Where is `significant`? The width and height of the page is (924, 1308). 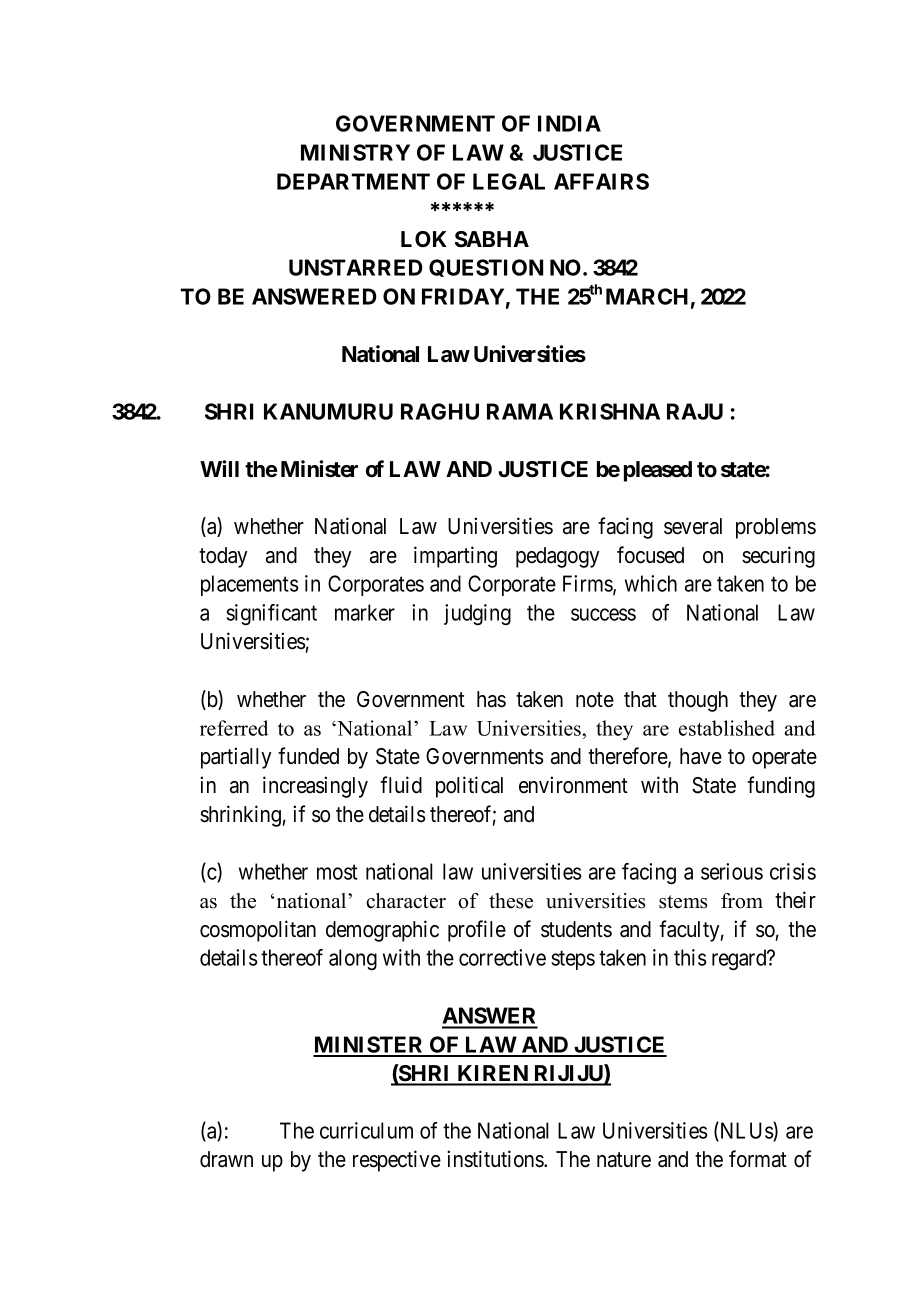
significant is located at coordinates (272, 614).
